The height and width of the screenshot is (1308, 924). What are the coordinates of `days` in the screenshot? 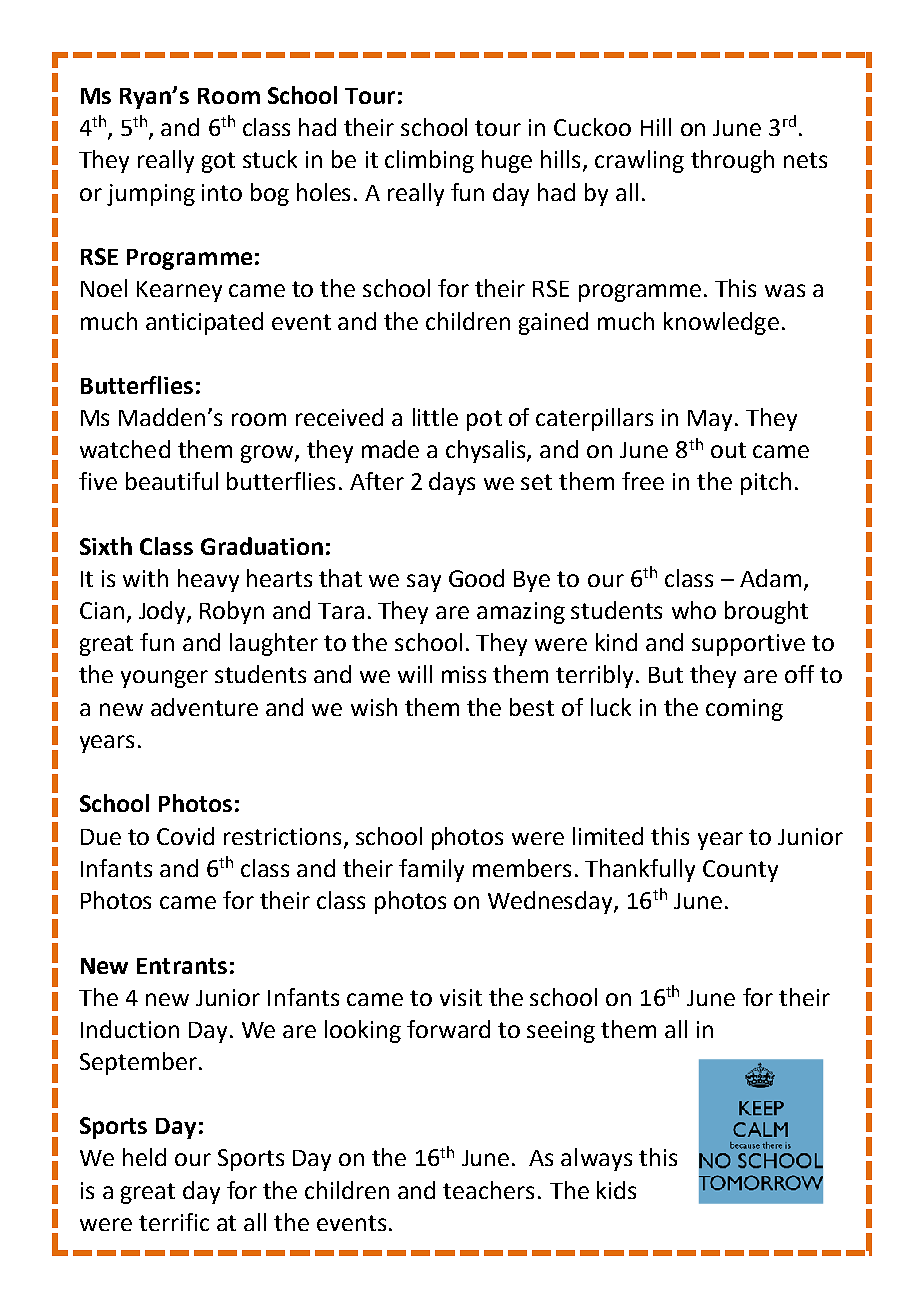 It's located at (452, 483).
